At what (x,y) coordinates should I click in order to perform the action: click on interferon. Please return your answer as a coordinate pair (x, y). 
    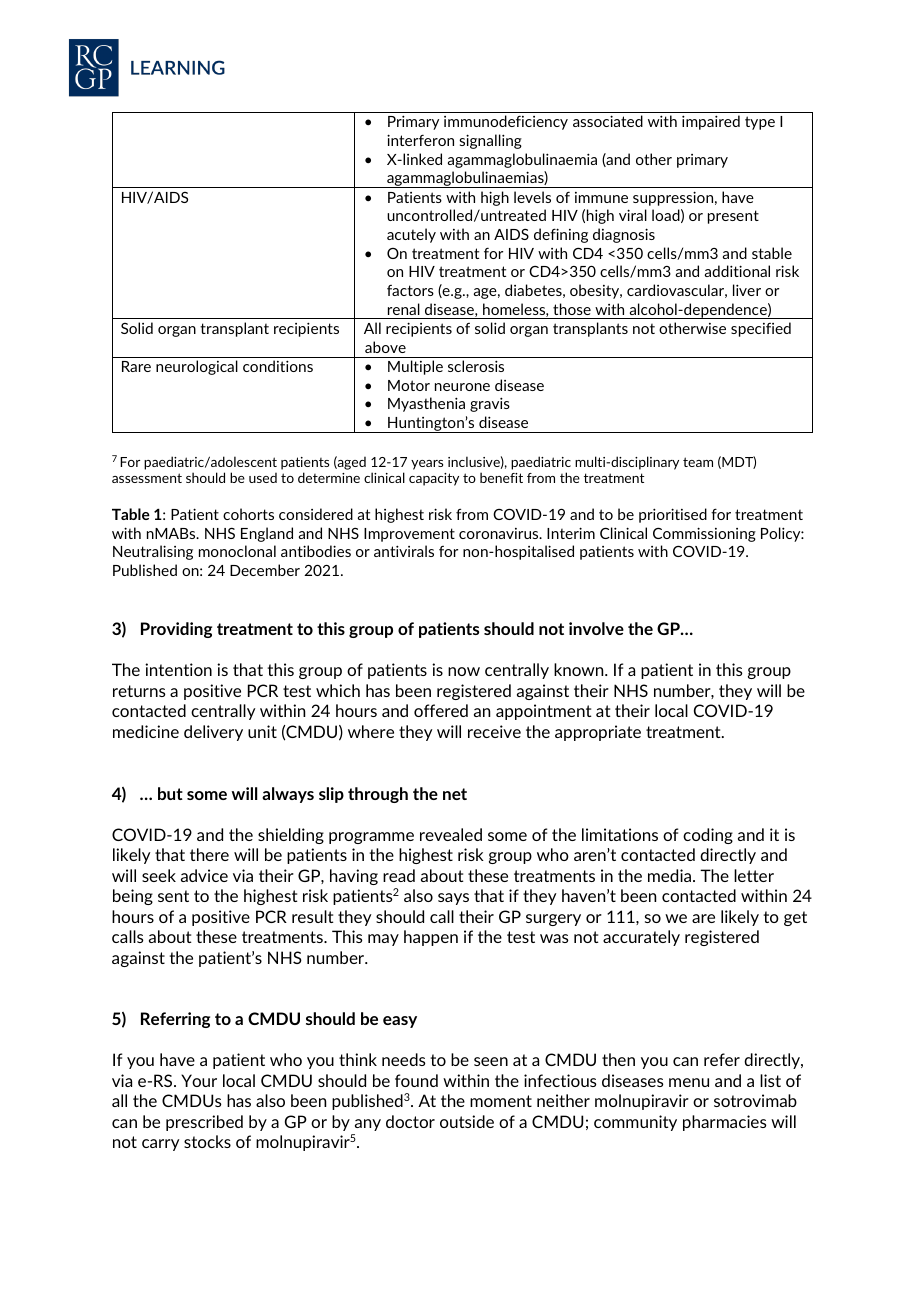
    Looking at the image, I should click on (420, 140).
